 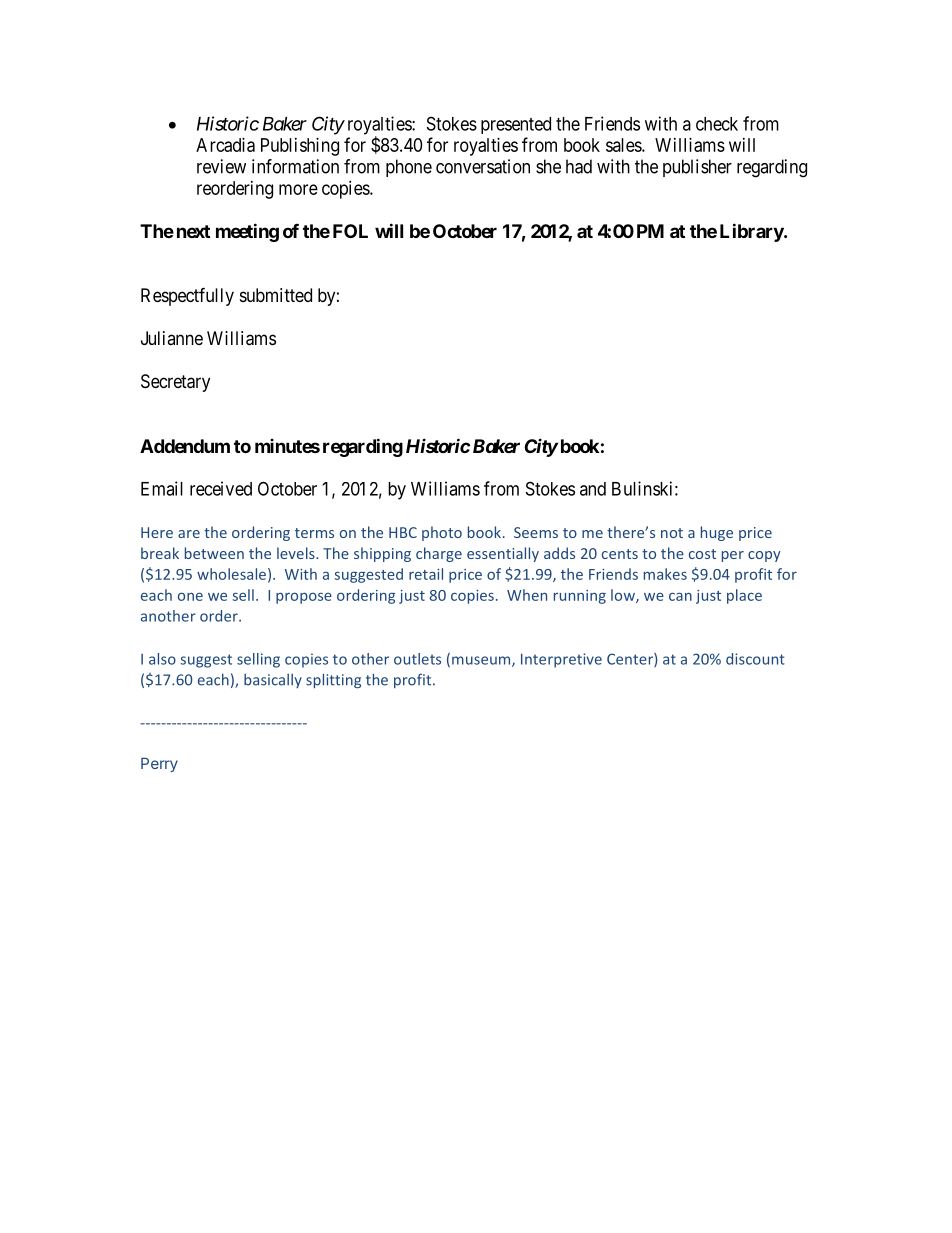 What do you see at coordinates (717, 124) in the screenshot?
I see `check` at bounding box center [717, 124].
